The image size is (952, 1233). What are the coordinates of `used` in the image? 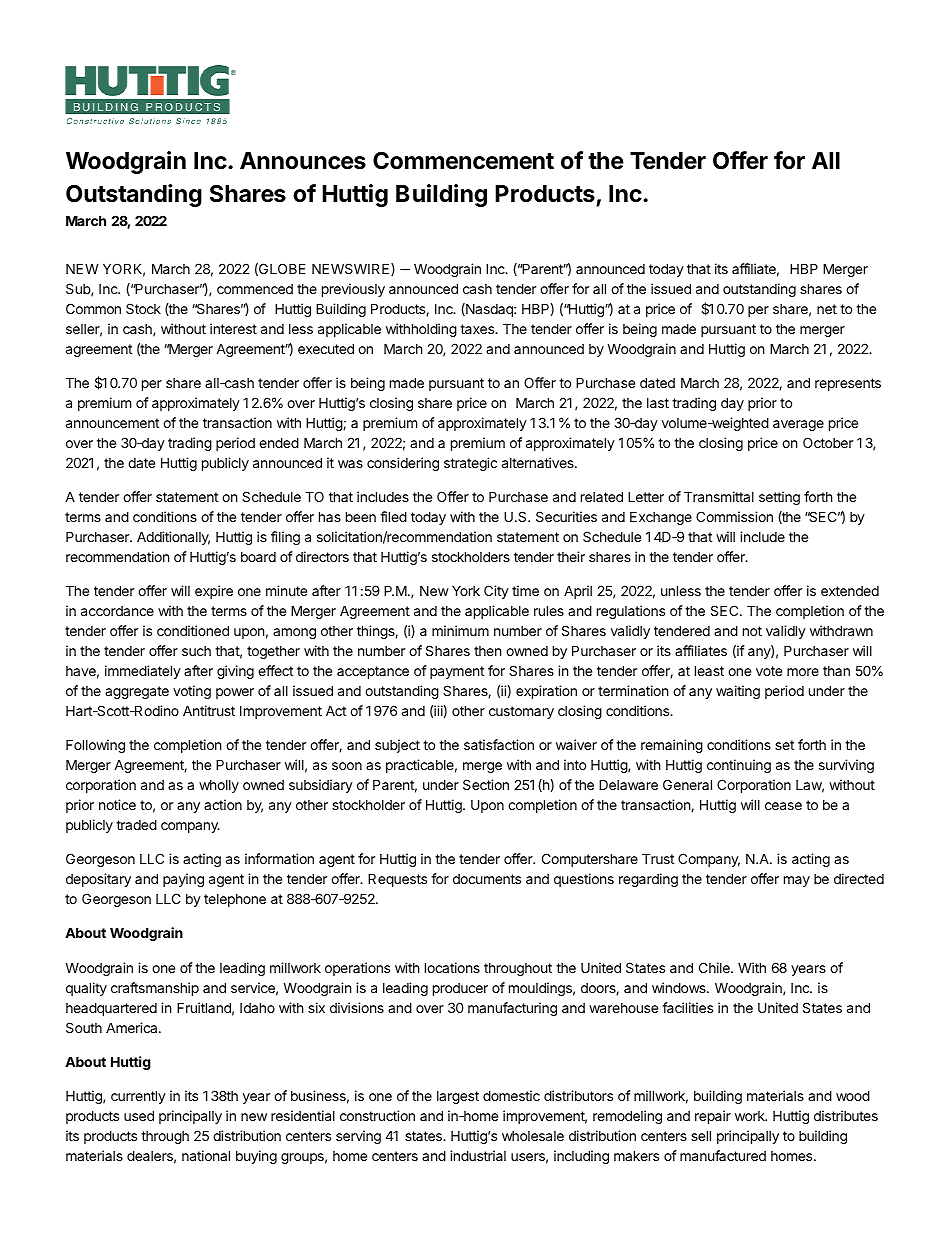 It's located at (139, 1115).
